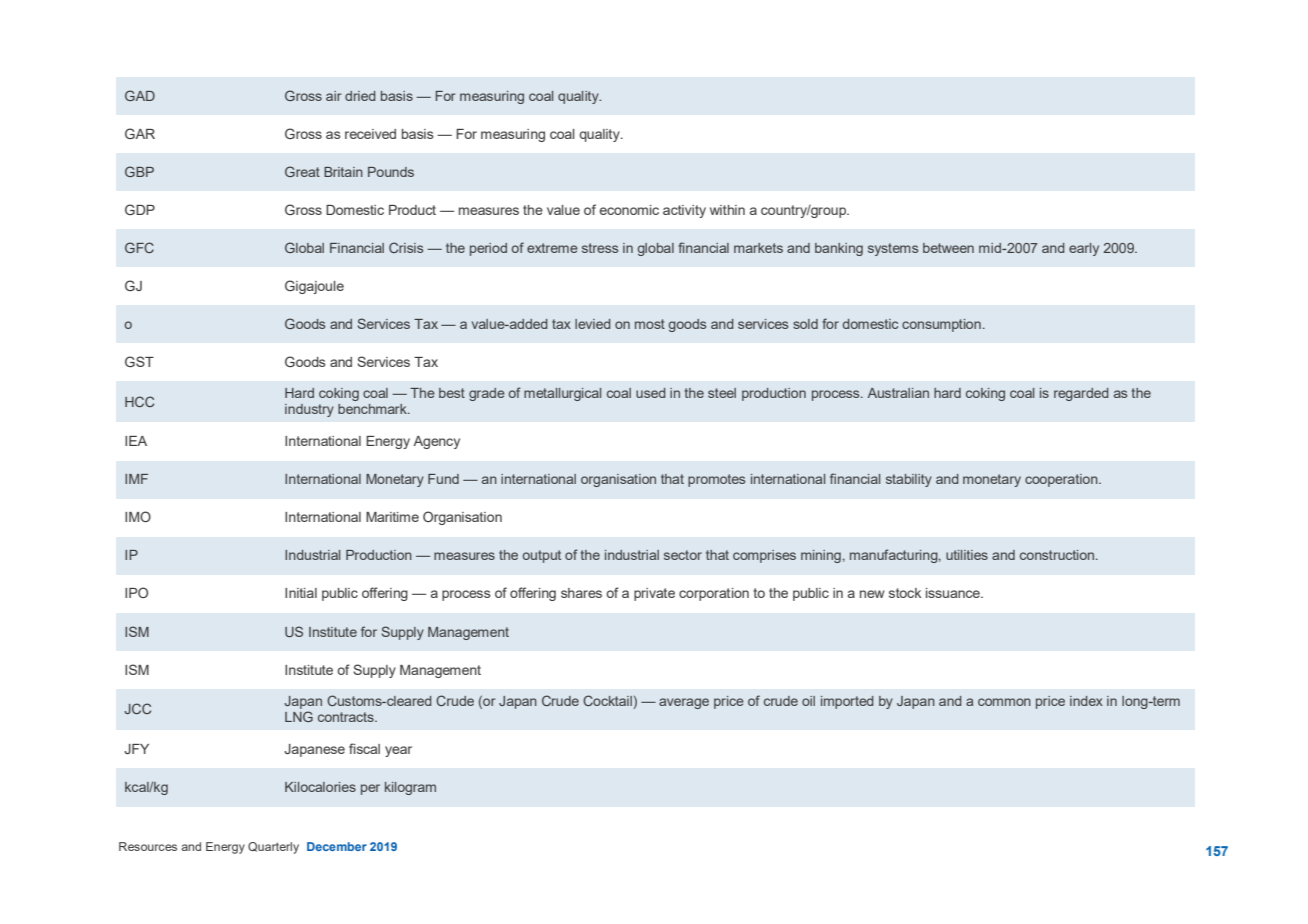 The height and width of the document is (924, 1308). Describe the element at coordinates (301, 593) in the document. I see `Initial` at that location.
